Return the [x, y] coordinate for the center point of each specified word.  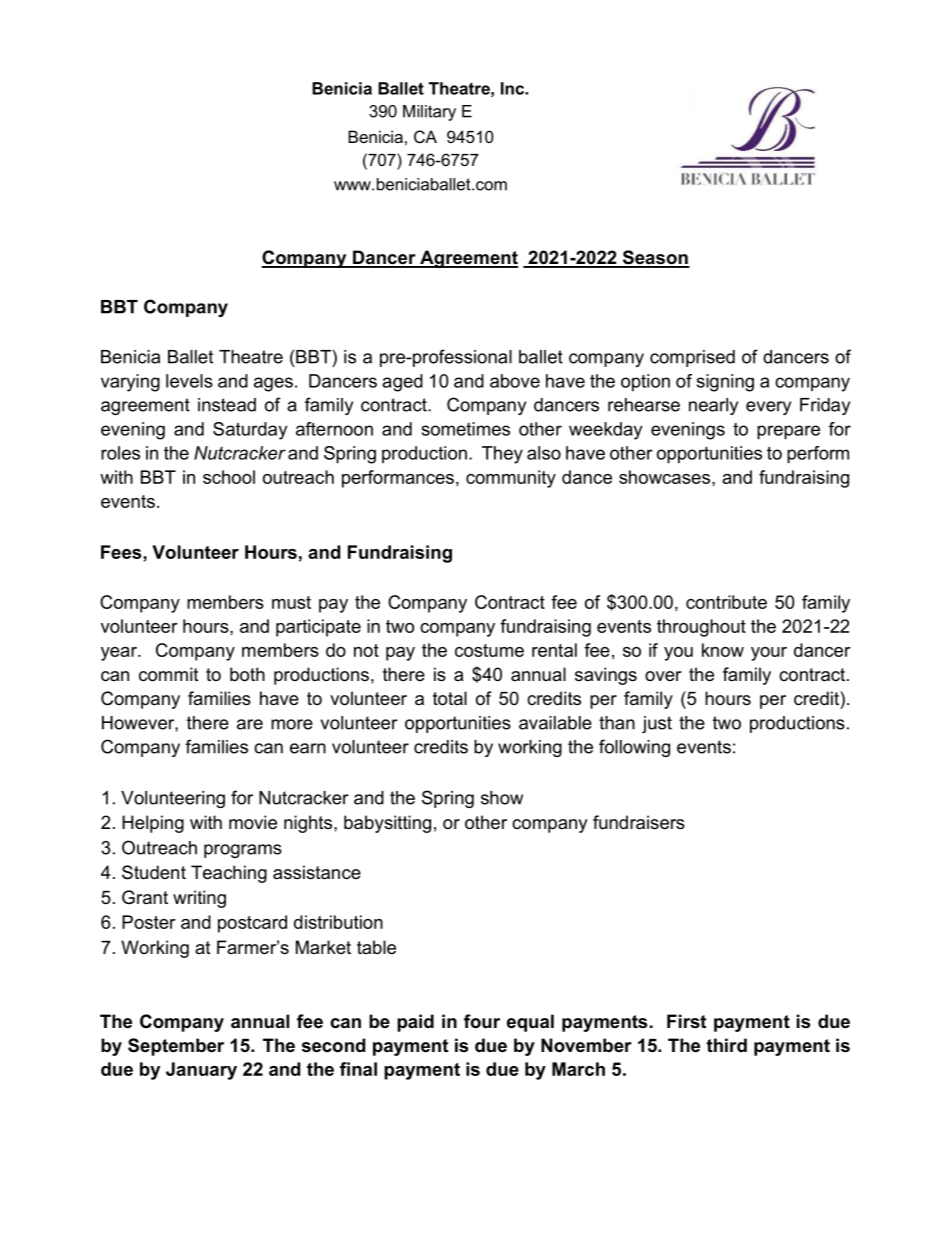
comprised [692, 358]
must [291, 602]
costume [489, 650]
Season [655, 258]
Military [429, 113]
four [482, 1021]
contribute [726, 602]
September [176, 1047]
